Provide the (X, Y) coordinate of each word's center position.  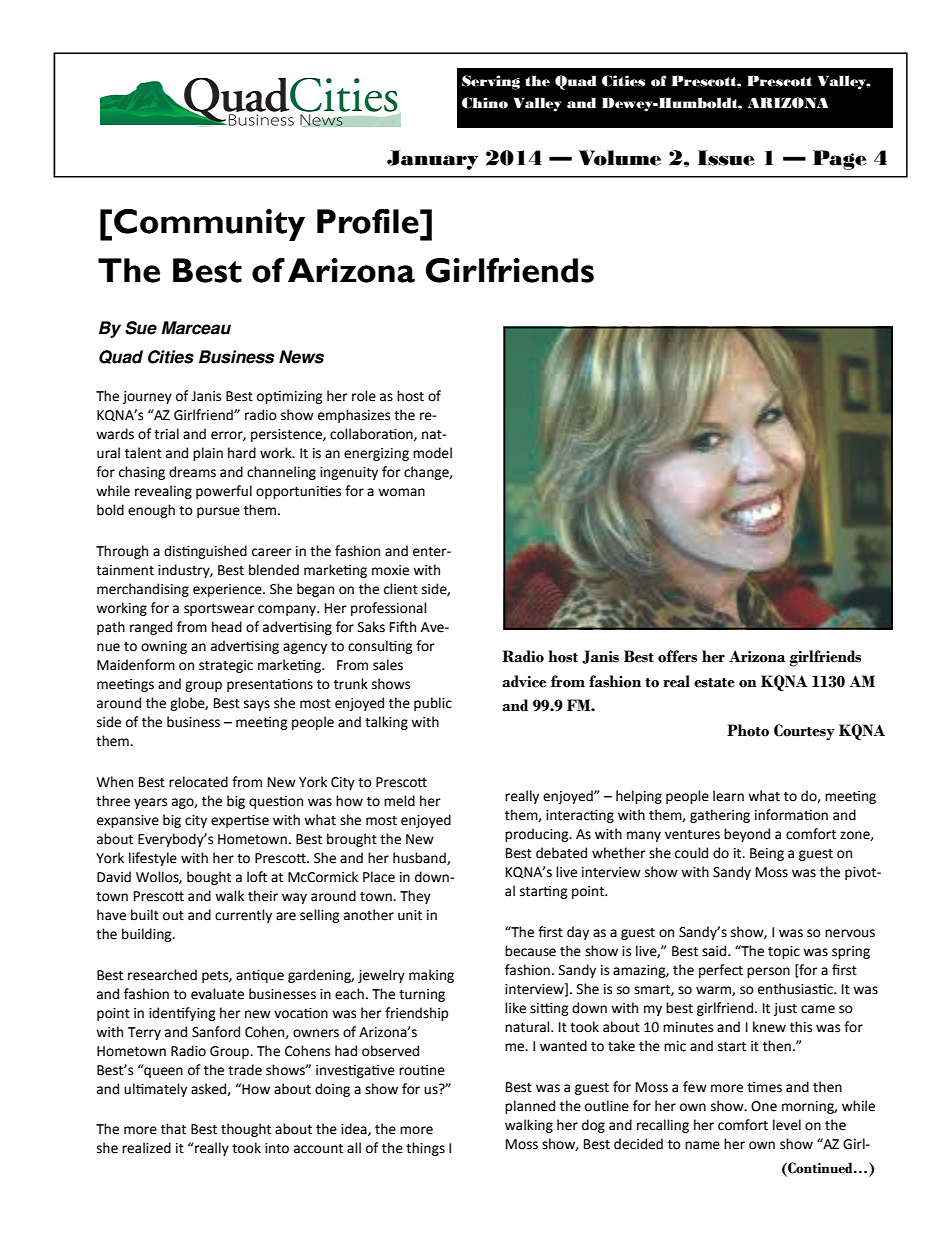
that (173, 1129)
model (432, 453)
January (432, 160)
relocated (198, 782)
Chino (485, 103)
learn (728, 796)
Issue (726, 158)
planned (530, 1107)
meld (399, 801)
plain (208, 454)
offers (677, 656)
